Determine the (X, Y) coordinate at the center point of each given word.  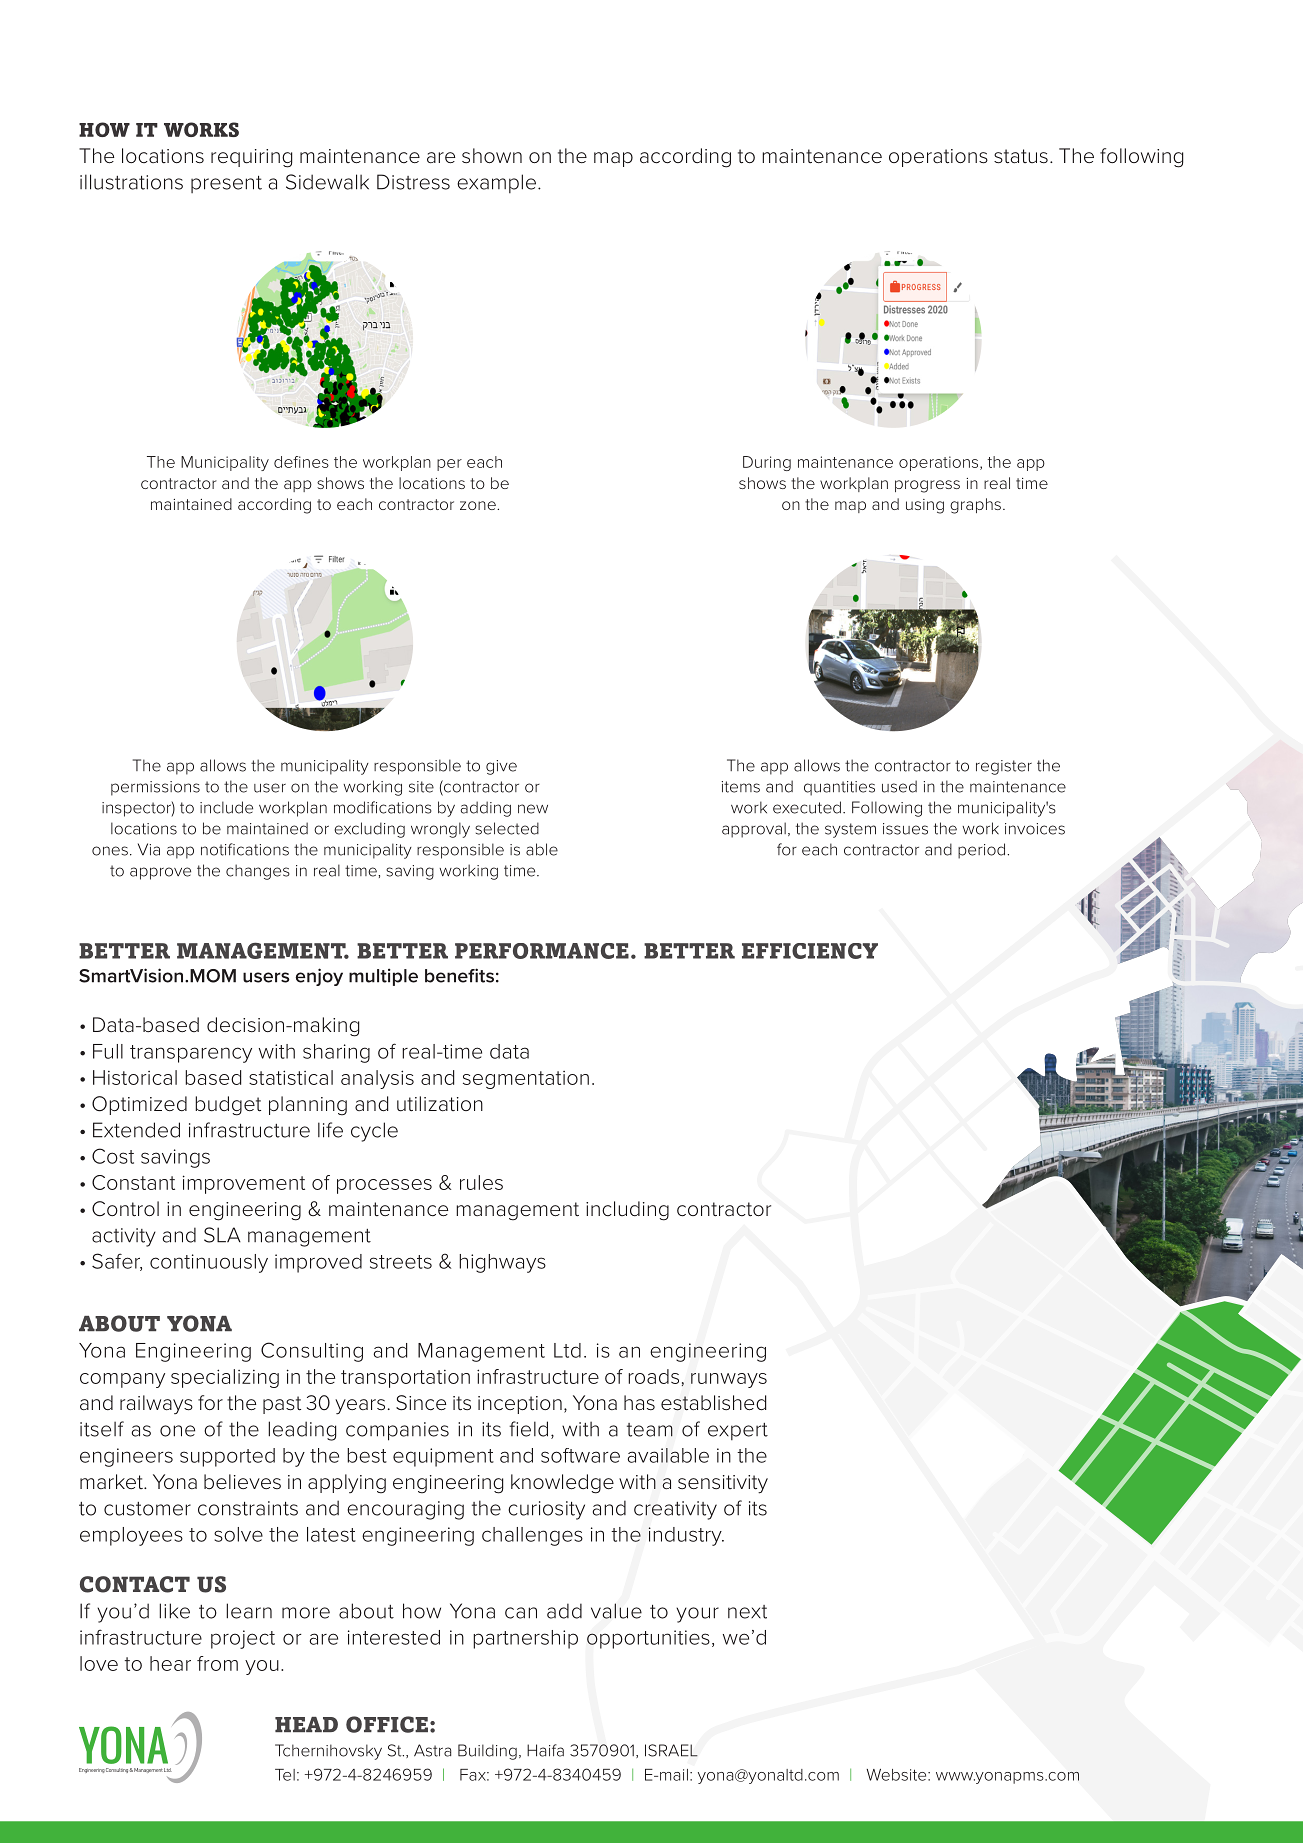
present (226, 184)
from (217, 1663)
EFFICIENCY (810, 951)
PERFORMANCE (542, 951)
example (496, 183)
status (1021, 156)
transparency (191, 1054)
